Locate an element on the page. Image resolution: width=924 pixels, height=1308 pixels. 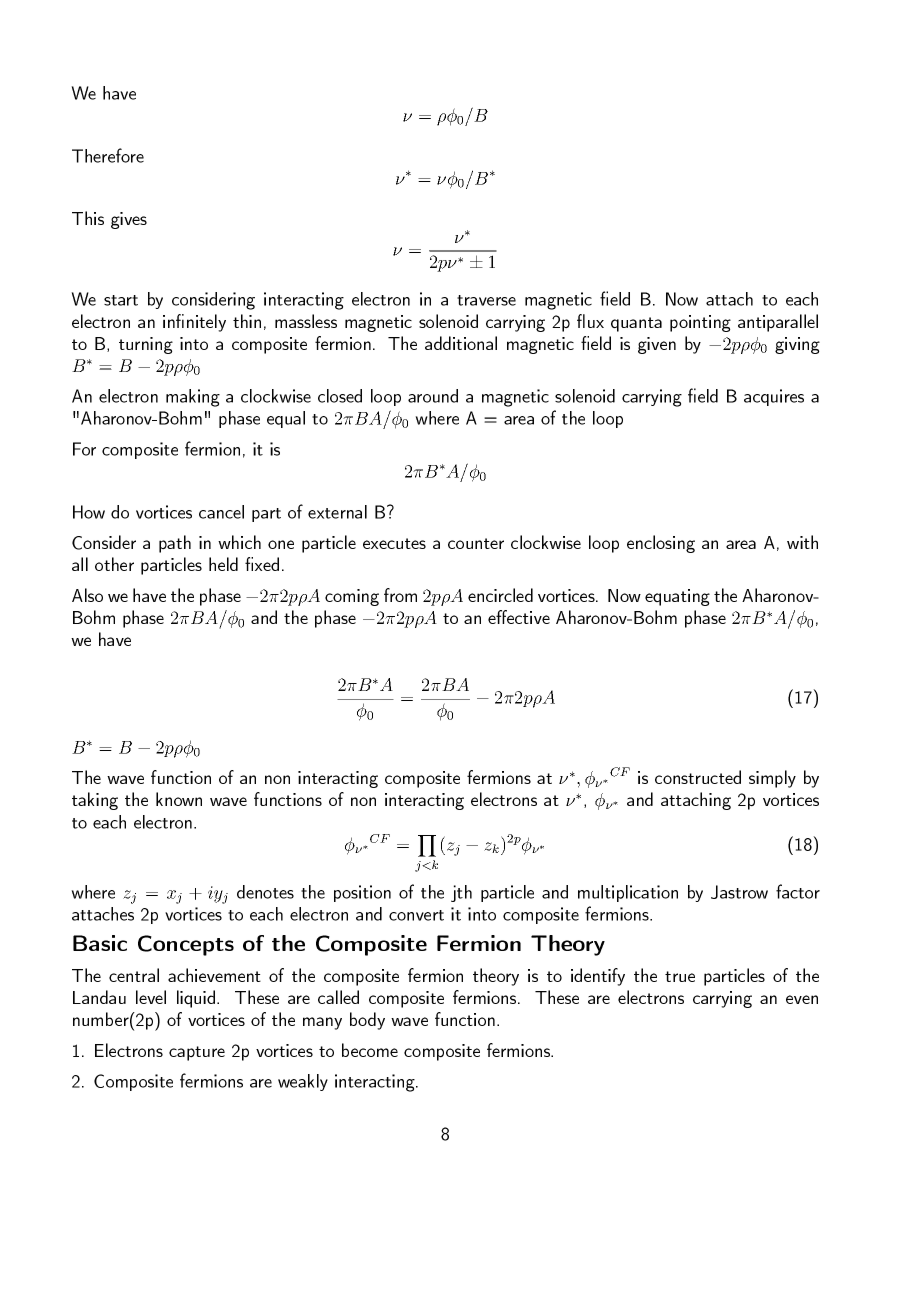
traverse is located at coordinates (486, 300).
